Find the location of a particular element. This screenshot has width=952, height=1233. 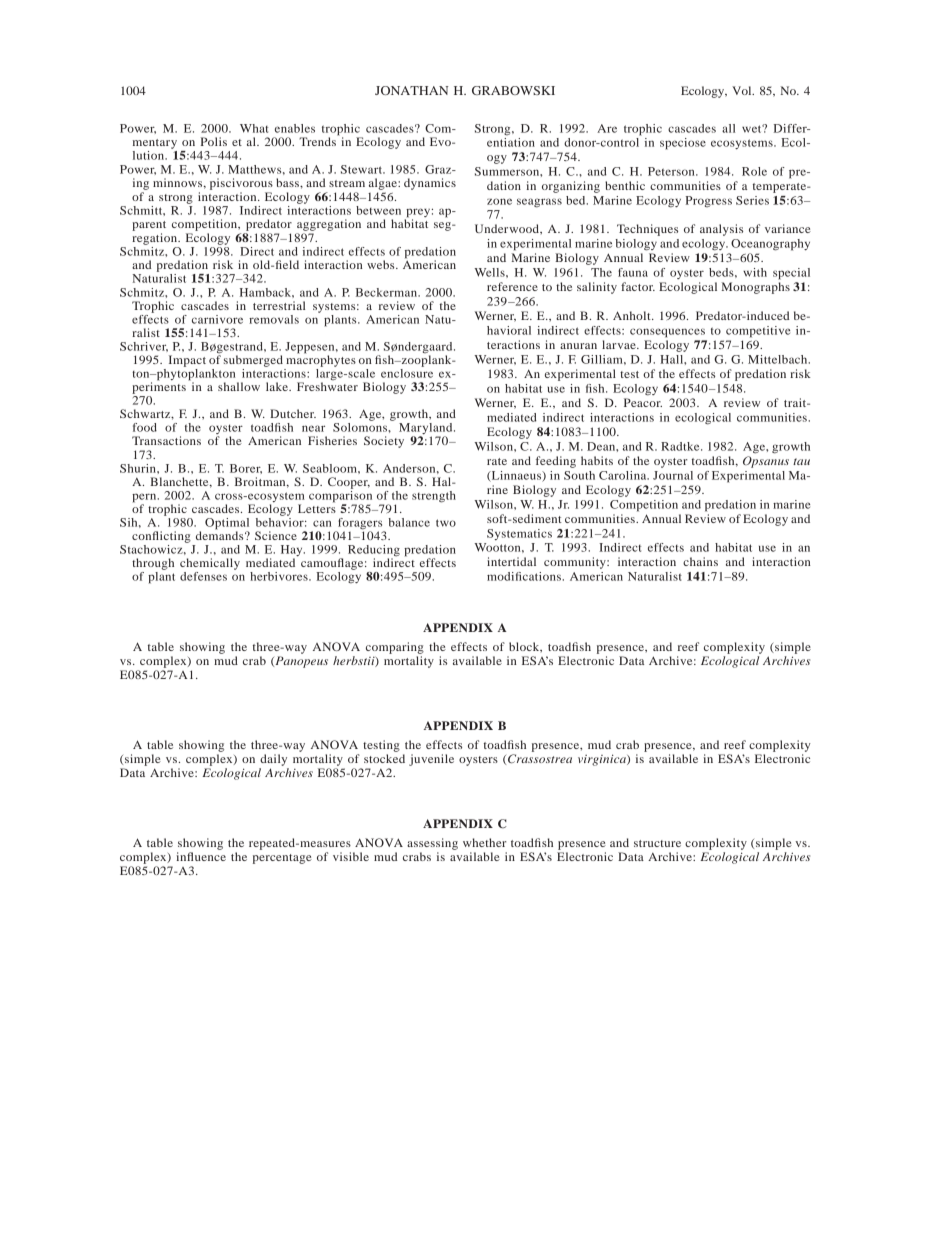

defenses is located at coordinates (203, 576).
